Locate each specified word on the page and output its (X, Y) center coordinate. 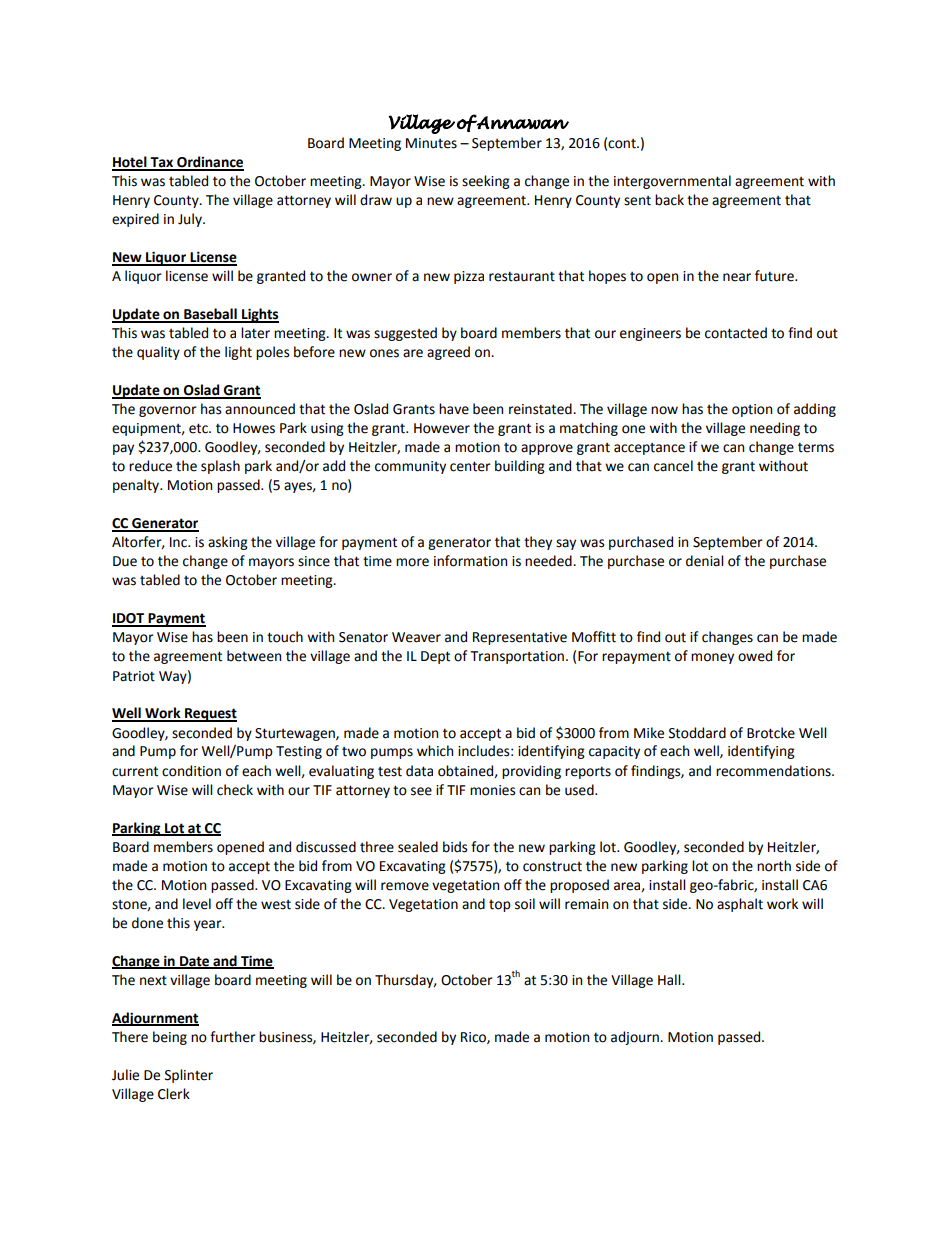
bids (455, 847)
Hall (670, 980)
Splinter (189, 1076)
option (752, 410)
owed (755, 656)
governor (168, 411)
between (254, 656)
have (454, 409)
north (774, 866)
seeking (486, 182)
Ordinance (209, 163)
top (500, 906)
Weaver (416, 637)
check (235, 790)
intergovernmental (672, 182)
